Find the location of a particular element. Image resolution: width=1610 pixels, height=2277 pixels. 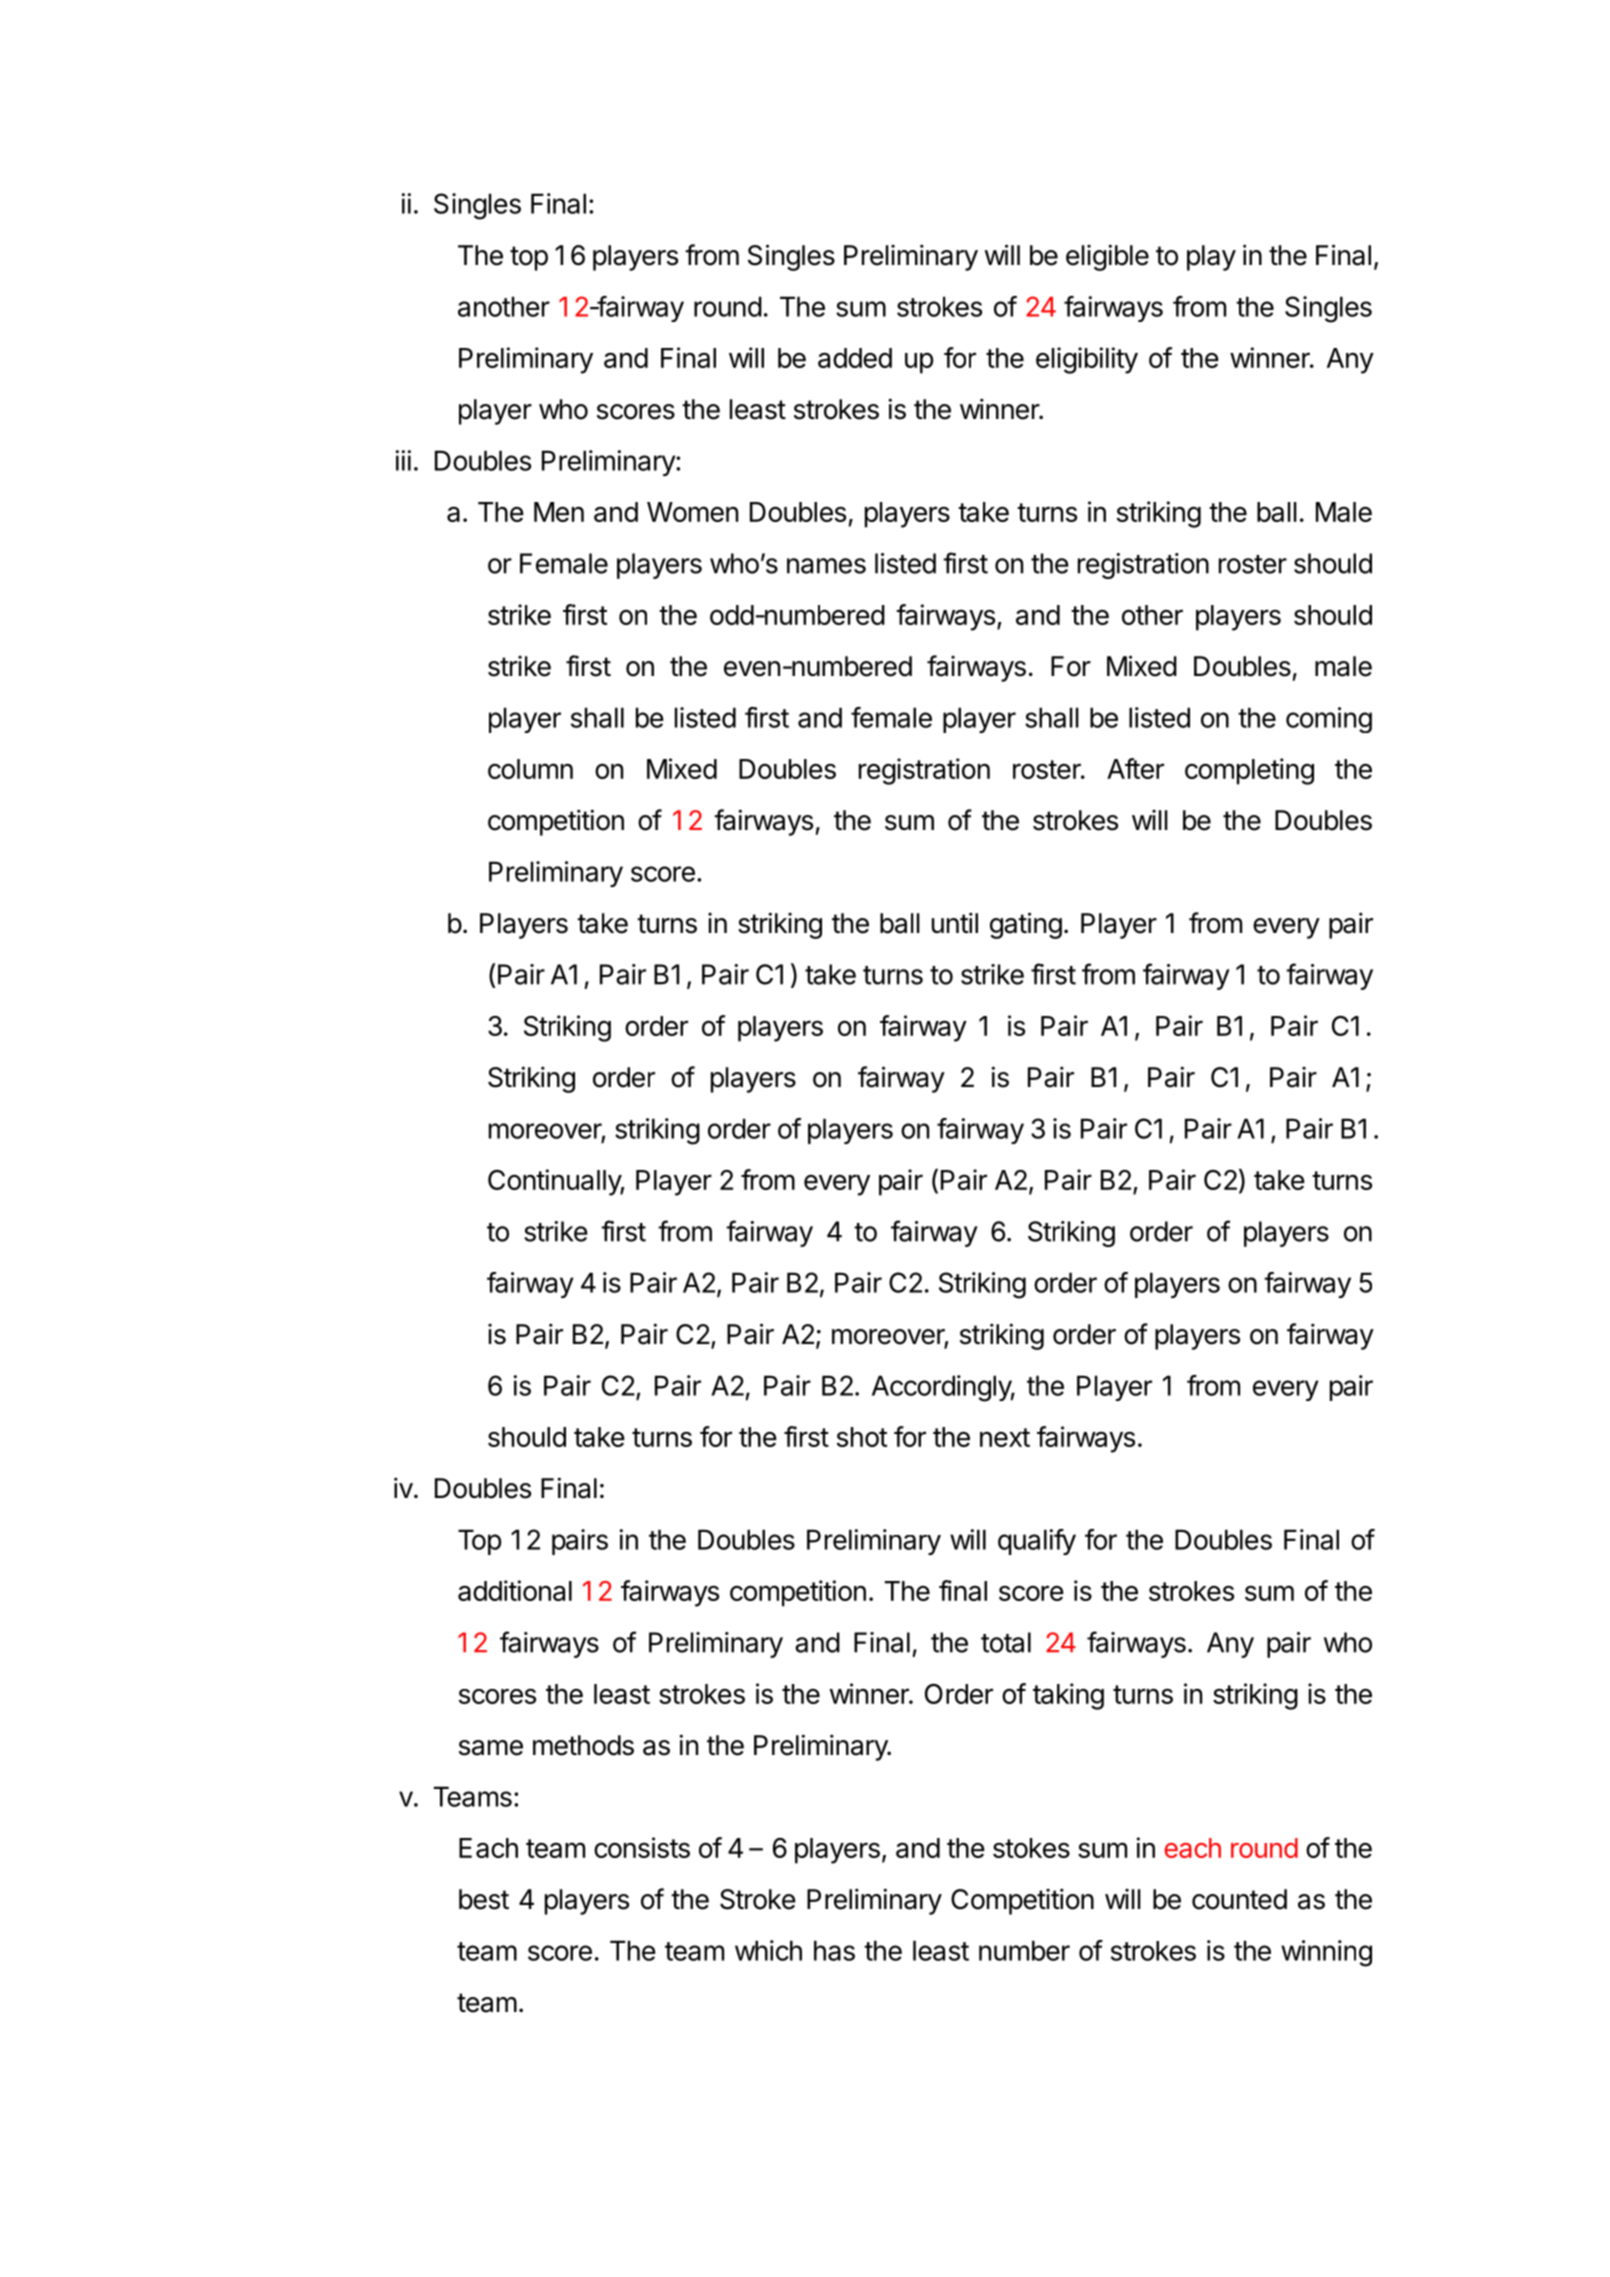

added is located at coordinates (855, 358).
